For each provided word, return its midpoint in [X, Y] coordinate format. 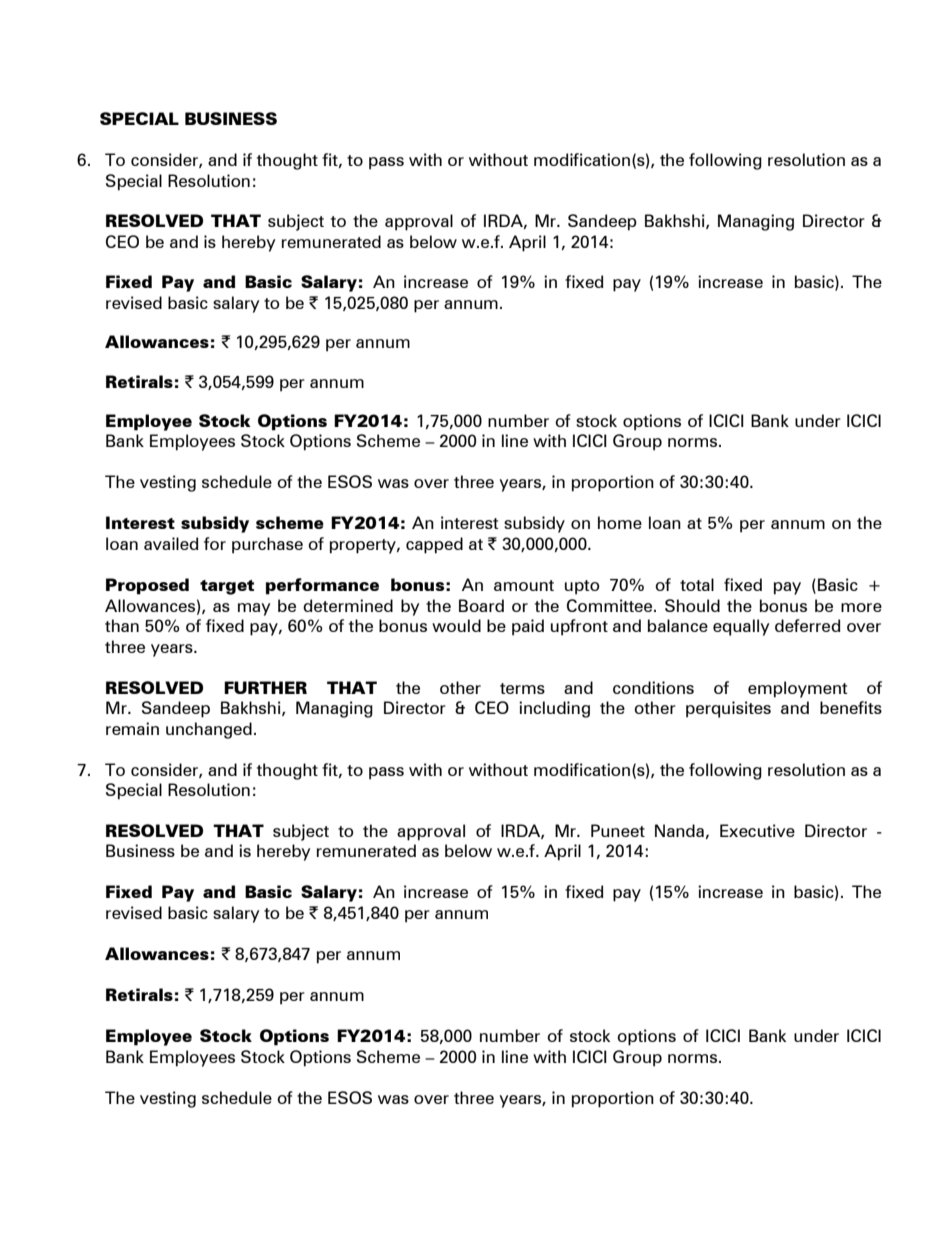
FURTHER [265, 687]
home [620, 522]
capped [434, 545]
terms [522, 688]
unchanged [209, 730]
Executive [757, 830]
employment [797, 689]
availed [171, 543]
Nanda [679, 830]
